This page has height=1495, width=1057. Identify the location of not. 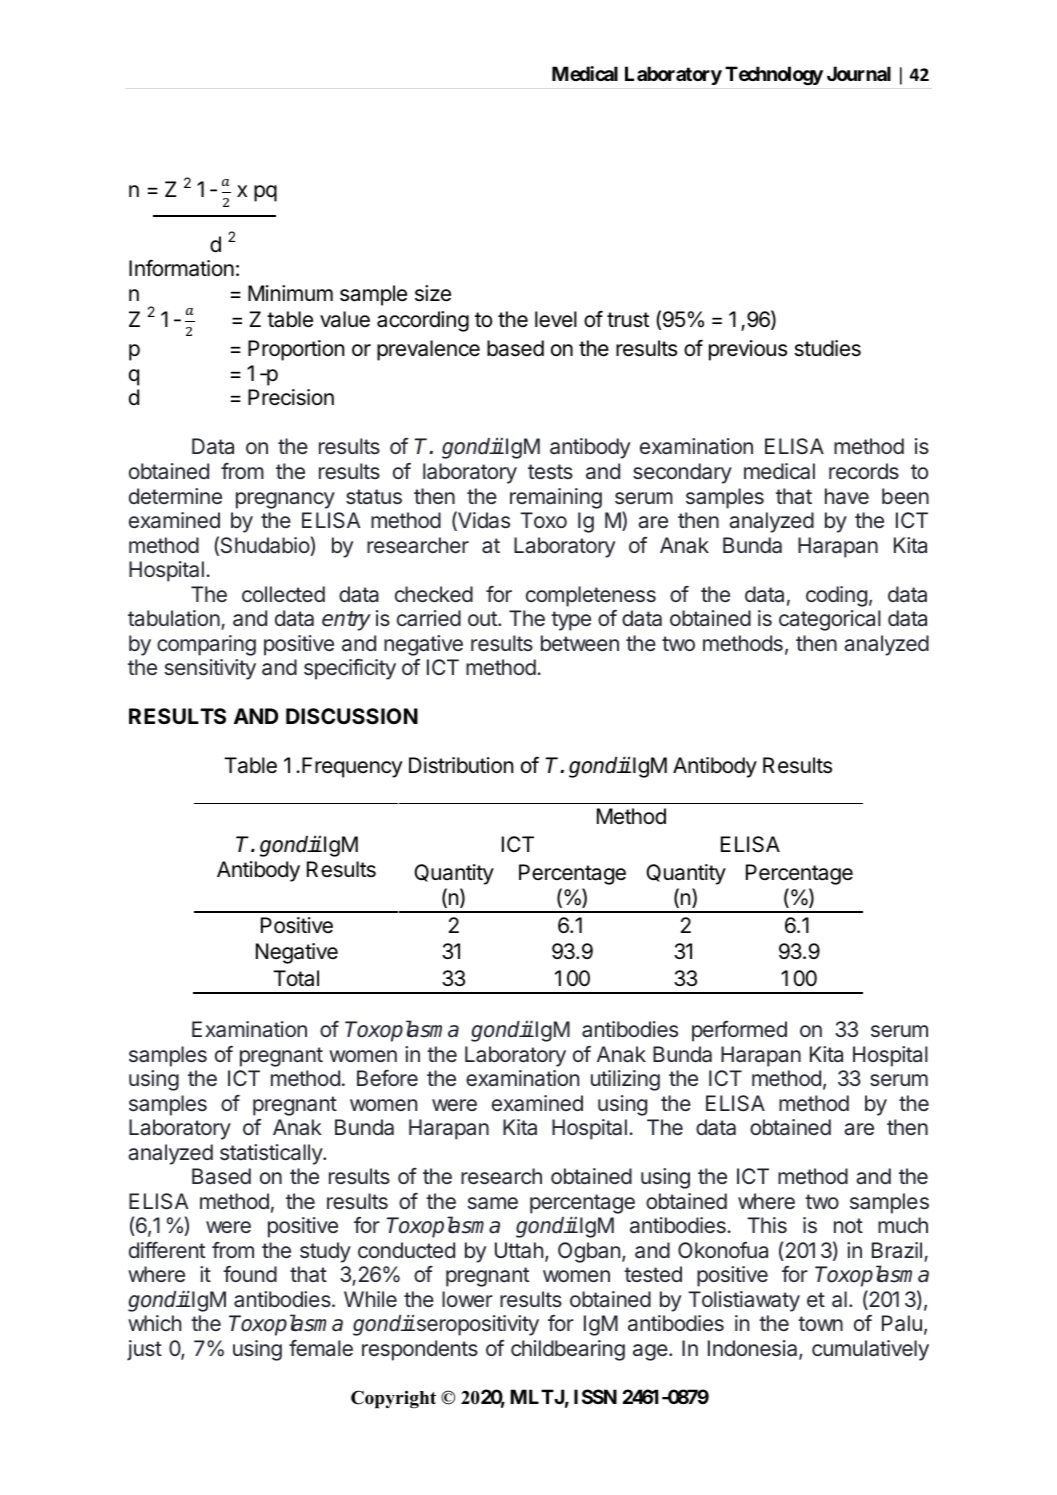
(848, 1225).
